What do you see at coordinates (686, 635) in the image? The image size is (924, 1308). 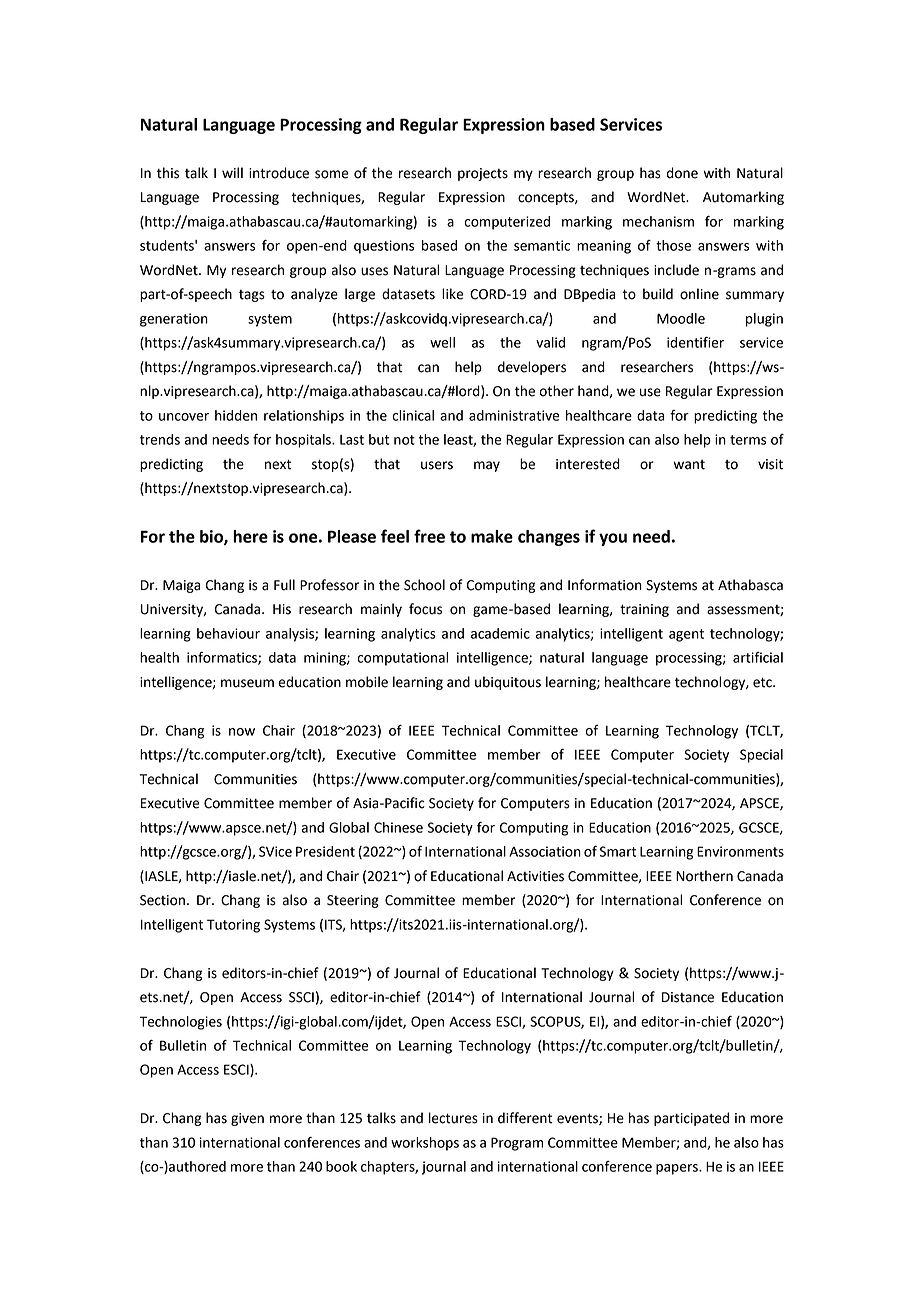 I see `agent` at bounding box center [686, 635].
